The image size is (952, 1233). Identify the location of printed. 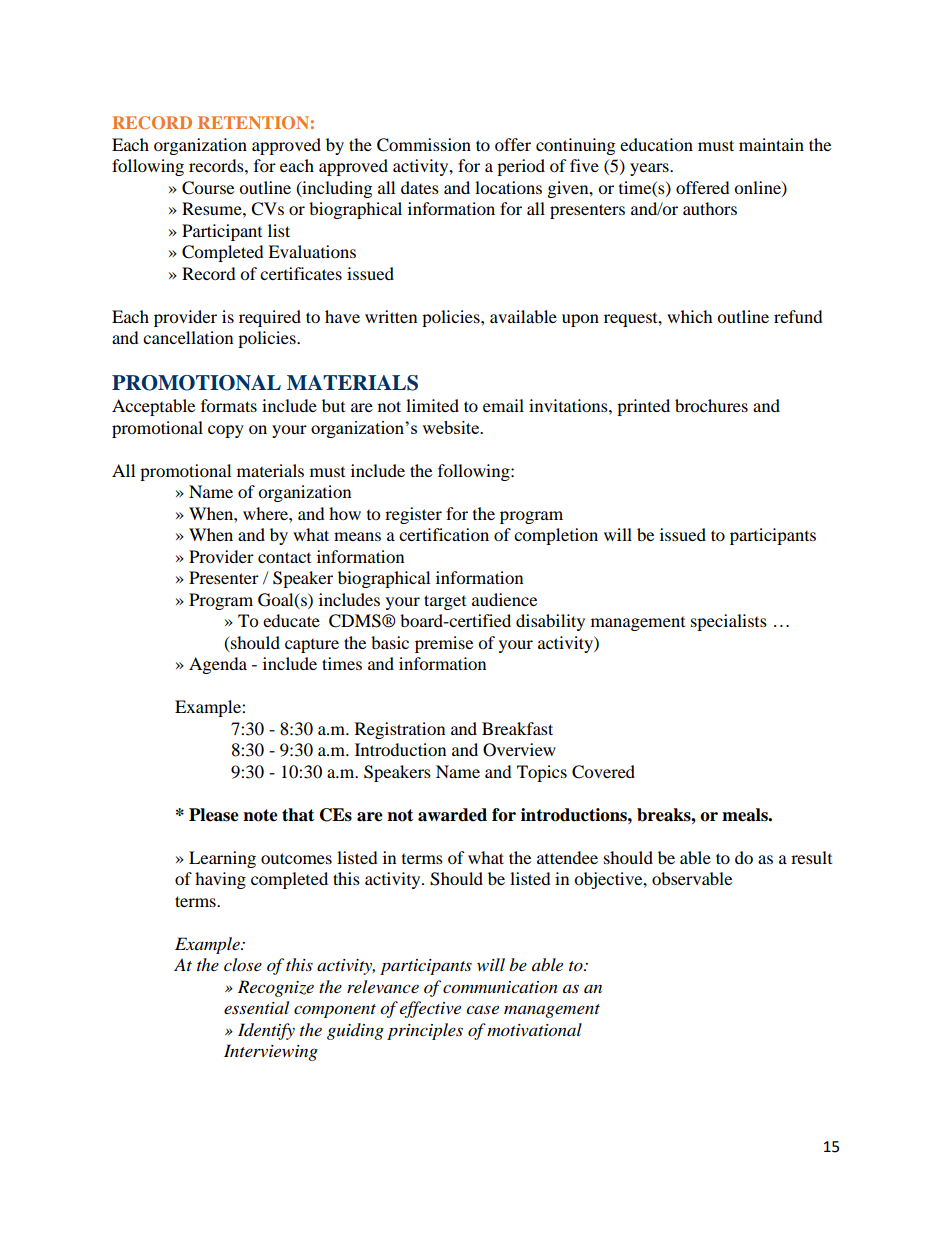
(643, 407).
